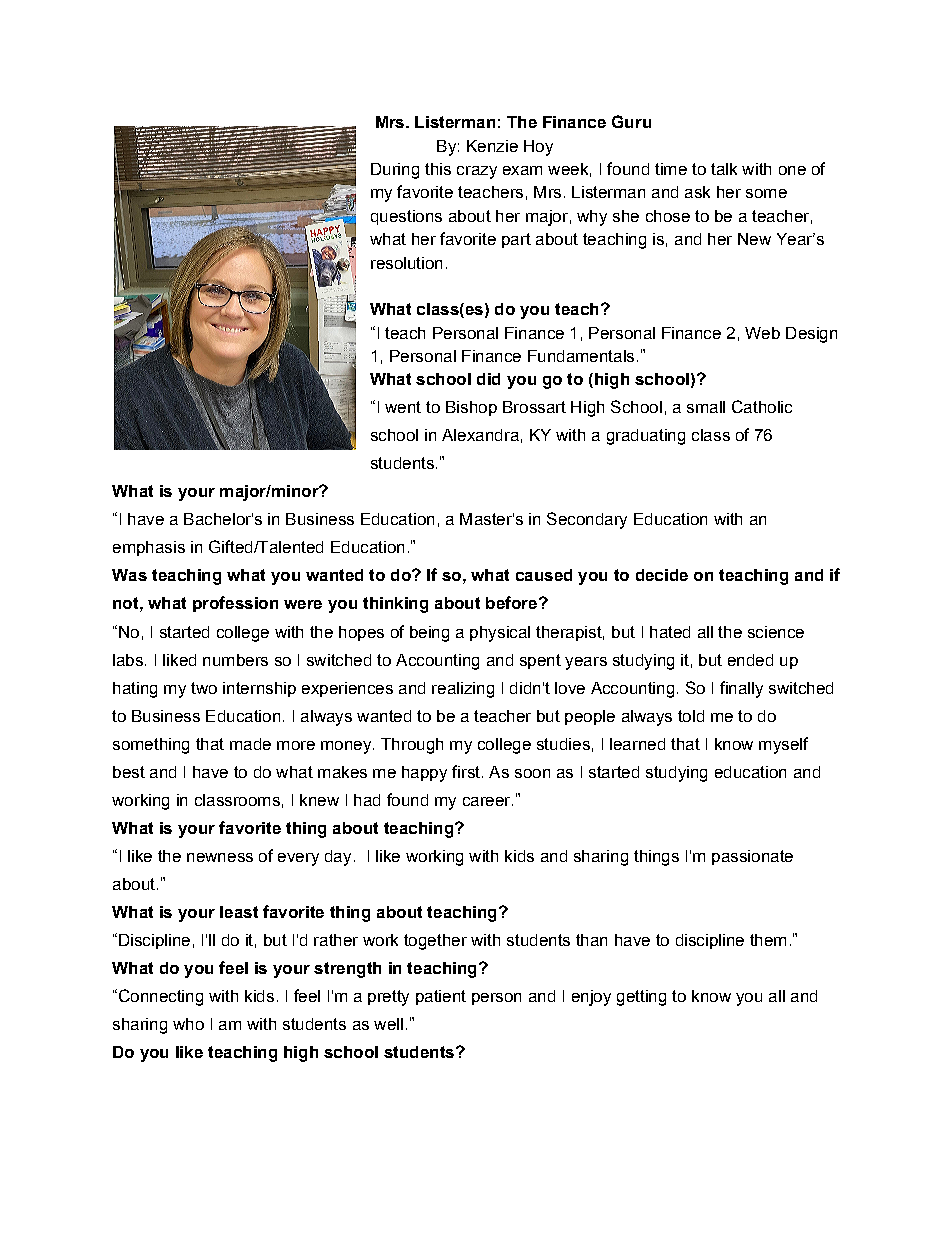 The width and height of the document is (952, 1233). What do you see at coordinates (463, 690) in the document?
I see `realizing` at bounding box center [463, 690].
